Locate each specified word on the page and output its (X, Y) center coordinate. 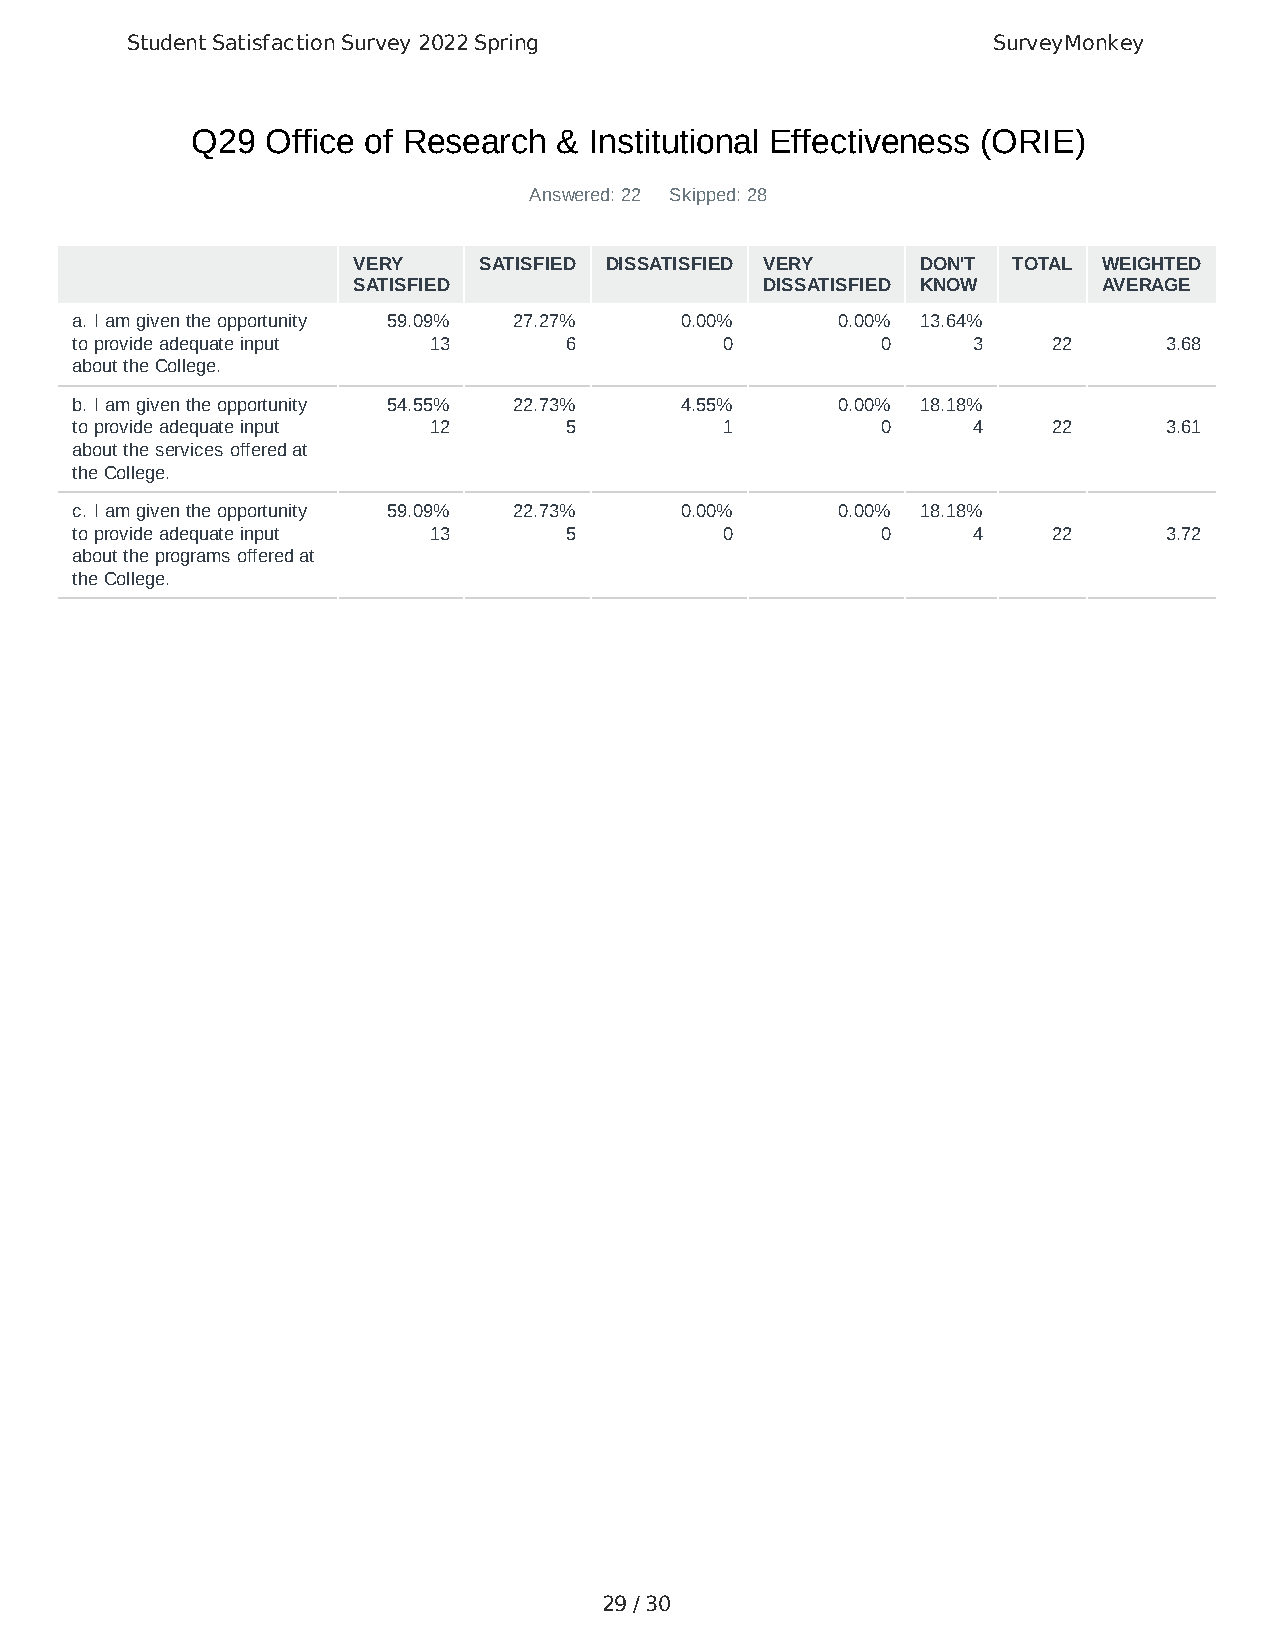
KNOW (949, 284)
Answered (569, 194)
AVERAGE (1146, 284)
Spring (506, 44)
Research (475, 141)
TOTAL (1042, 263)
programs (193, 559)
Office (310, 141)
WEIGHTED (1151, 263)
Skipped (702, 196)
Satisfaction (273, 42)
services (189, 449)
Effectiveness (870, 141)
